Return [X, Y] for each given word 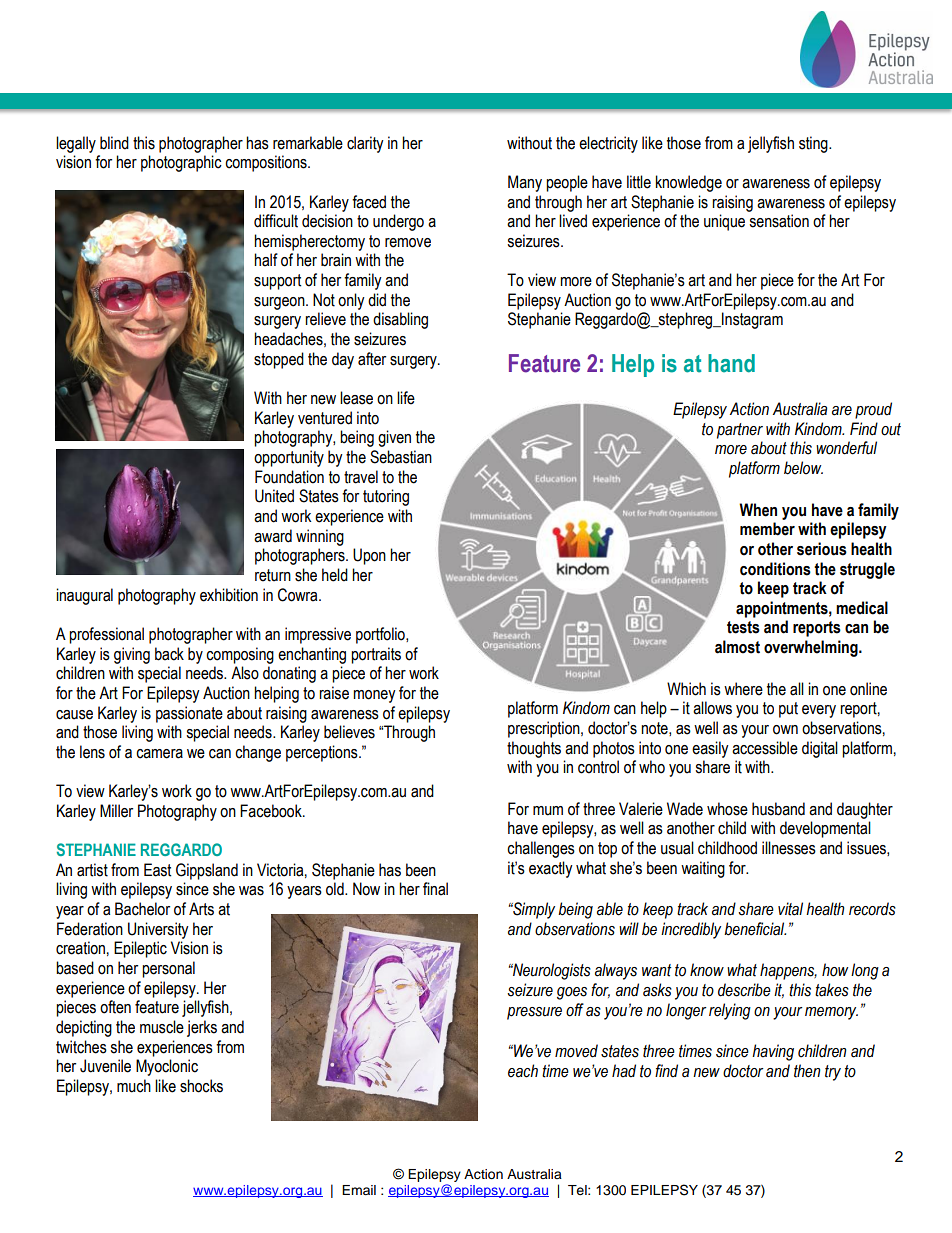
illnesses [789, 848]
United [274, 496]
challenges [541, 849]
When [758, 510]
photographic [181, 163]
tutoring [386, 497]
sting [814, 144]
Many [525, 183]
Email [359, 1190]
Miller [116, 811]
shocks [201, 1086]
